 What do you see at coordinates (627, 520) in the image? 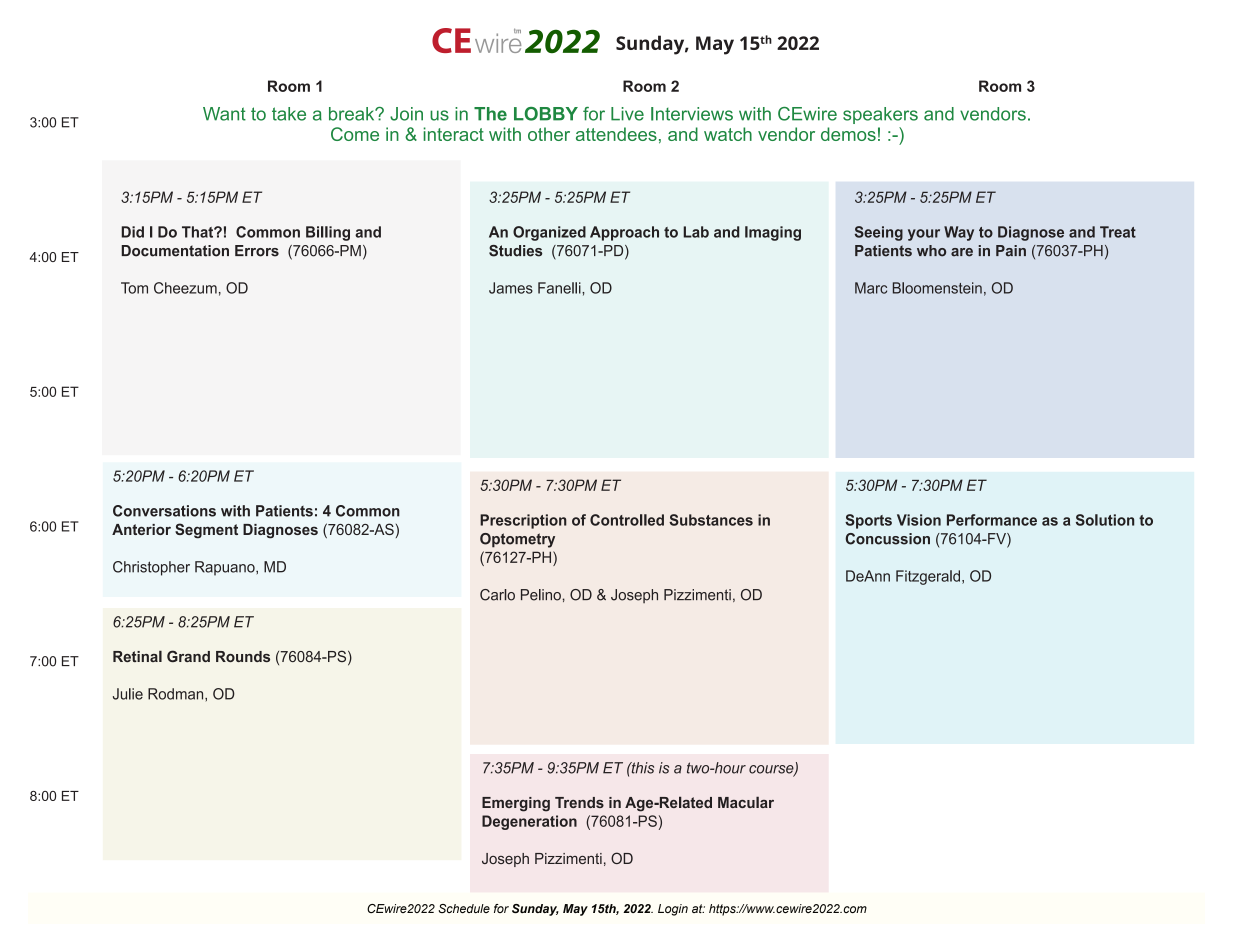
I see `Controlled` at bounding box center [627, 520].
